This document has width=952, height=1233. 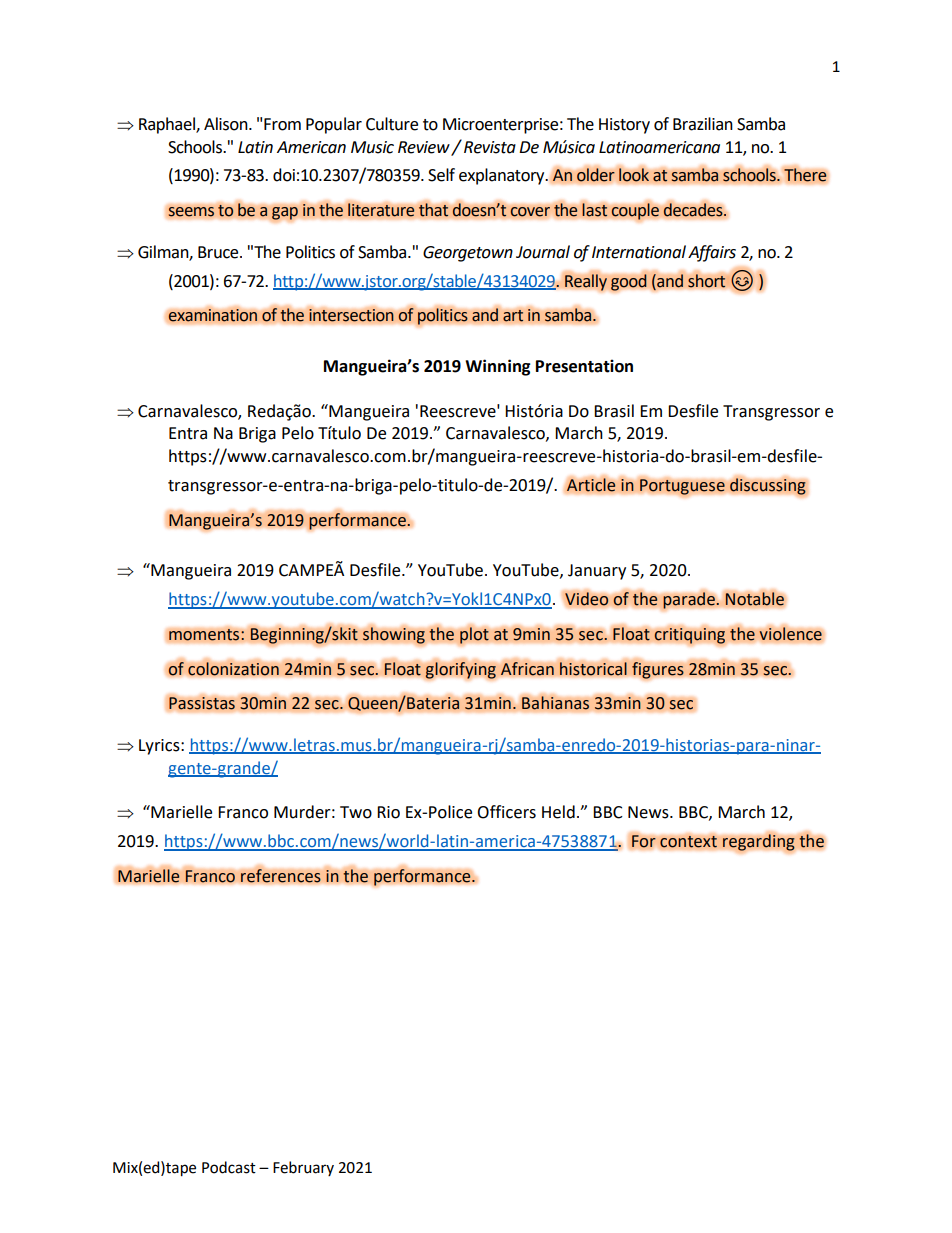 I want to click on context, so click(x=688, y=841).
